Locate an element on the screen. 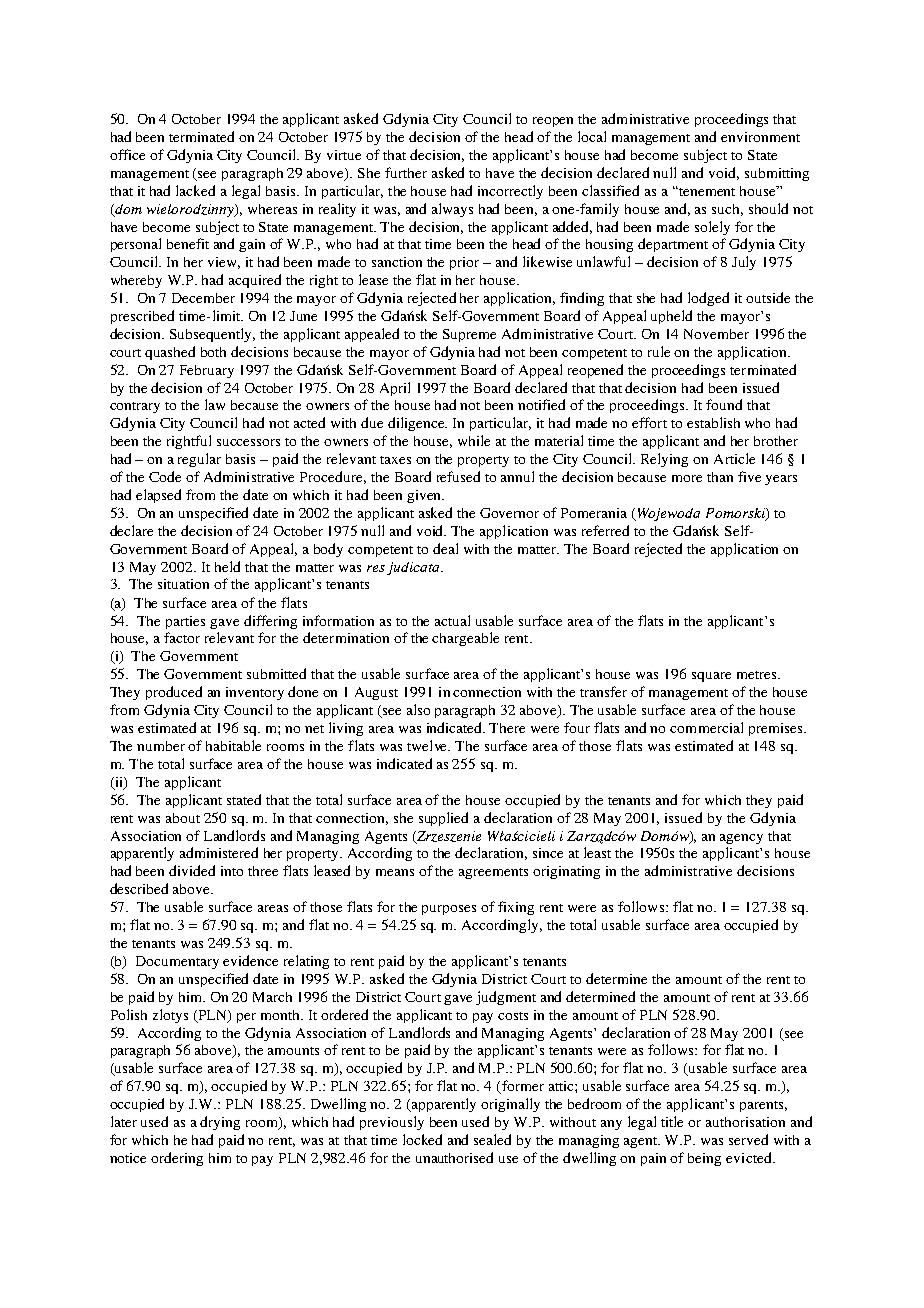 The width and height of the screenshot is (924, 1308). title is located at coordinates (672, 1121).
